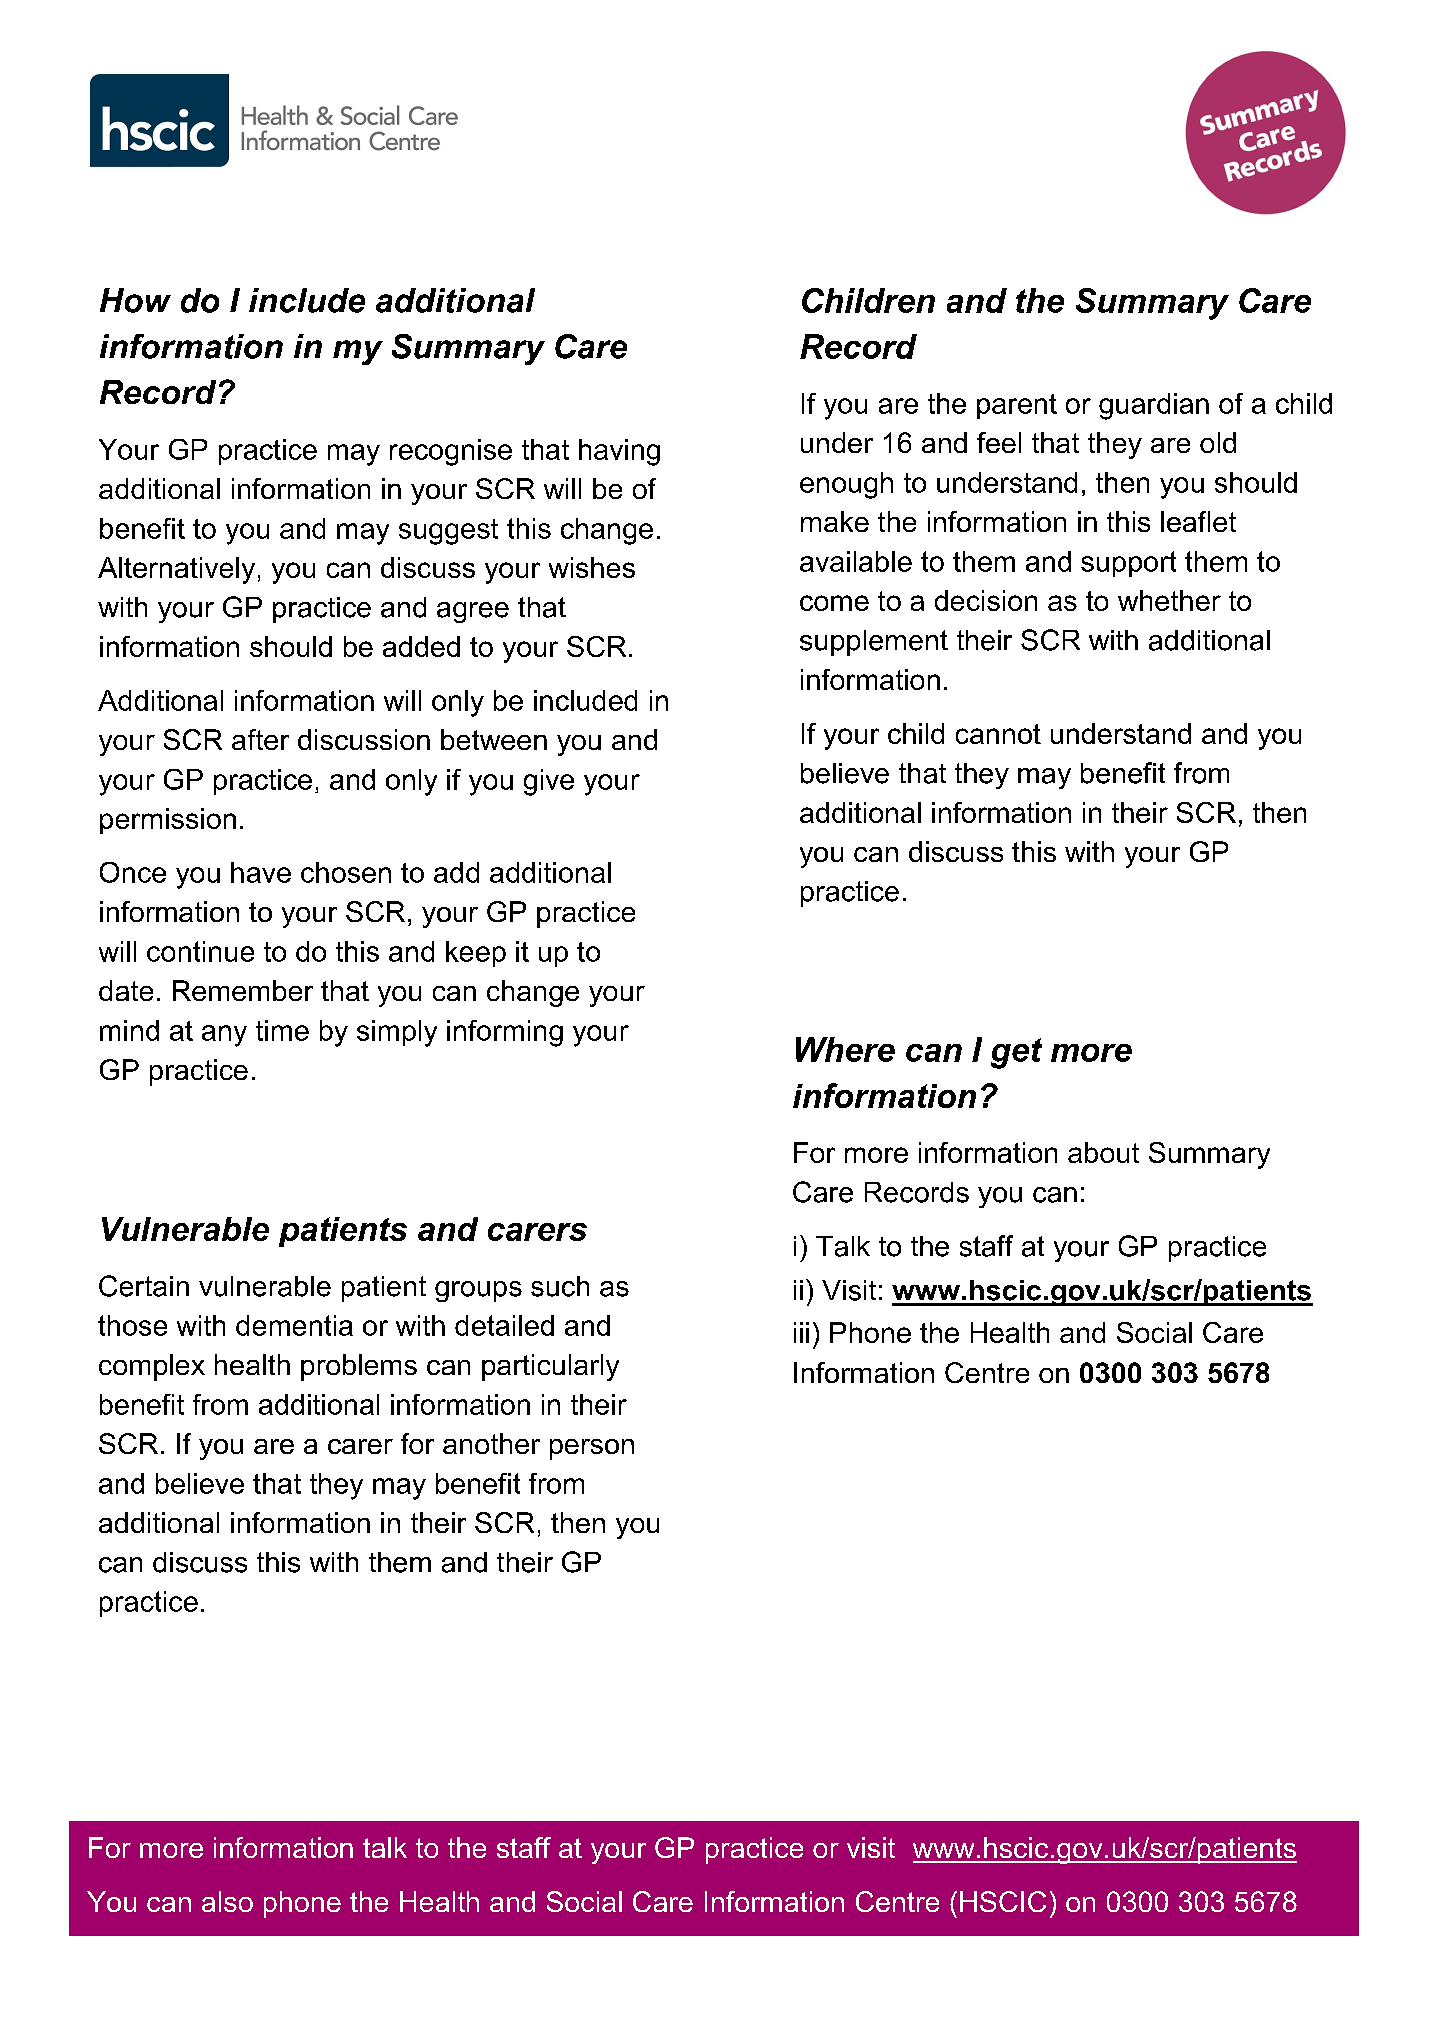 The height and width of the document is (2022, 1430). Describe the element at coordinates (260, 739) in the document. I see `after` at that location.
